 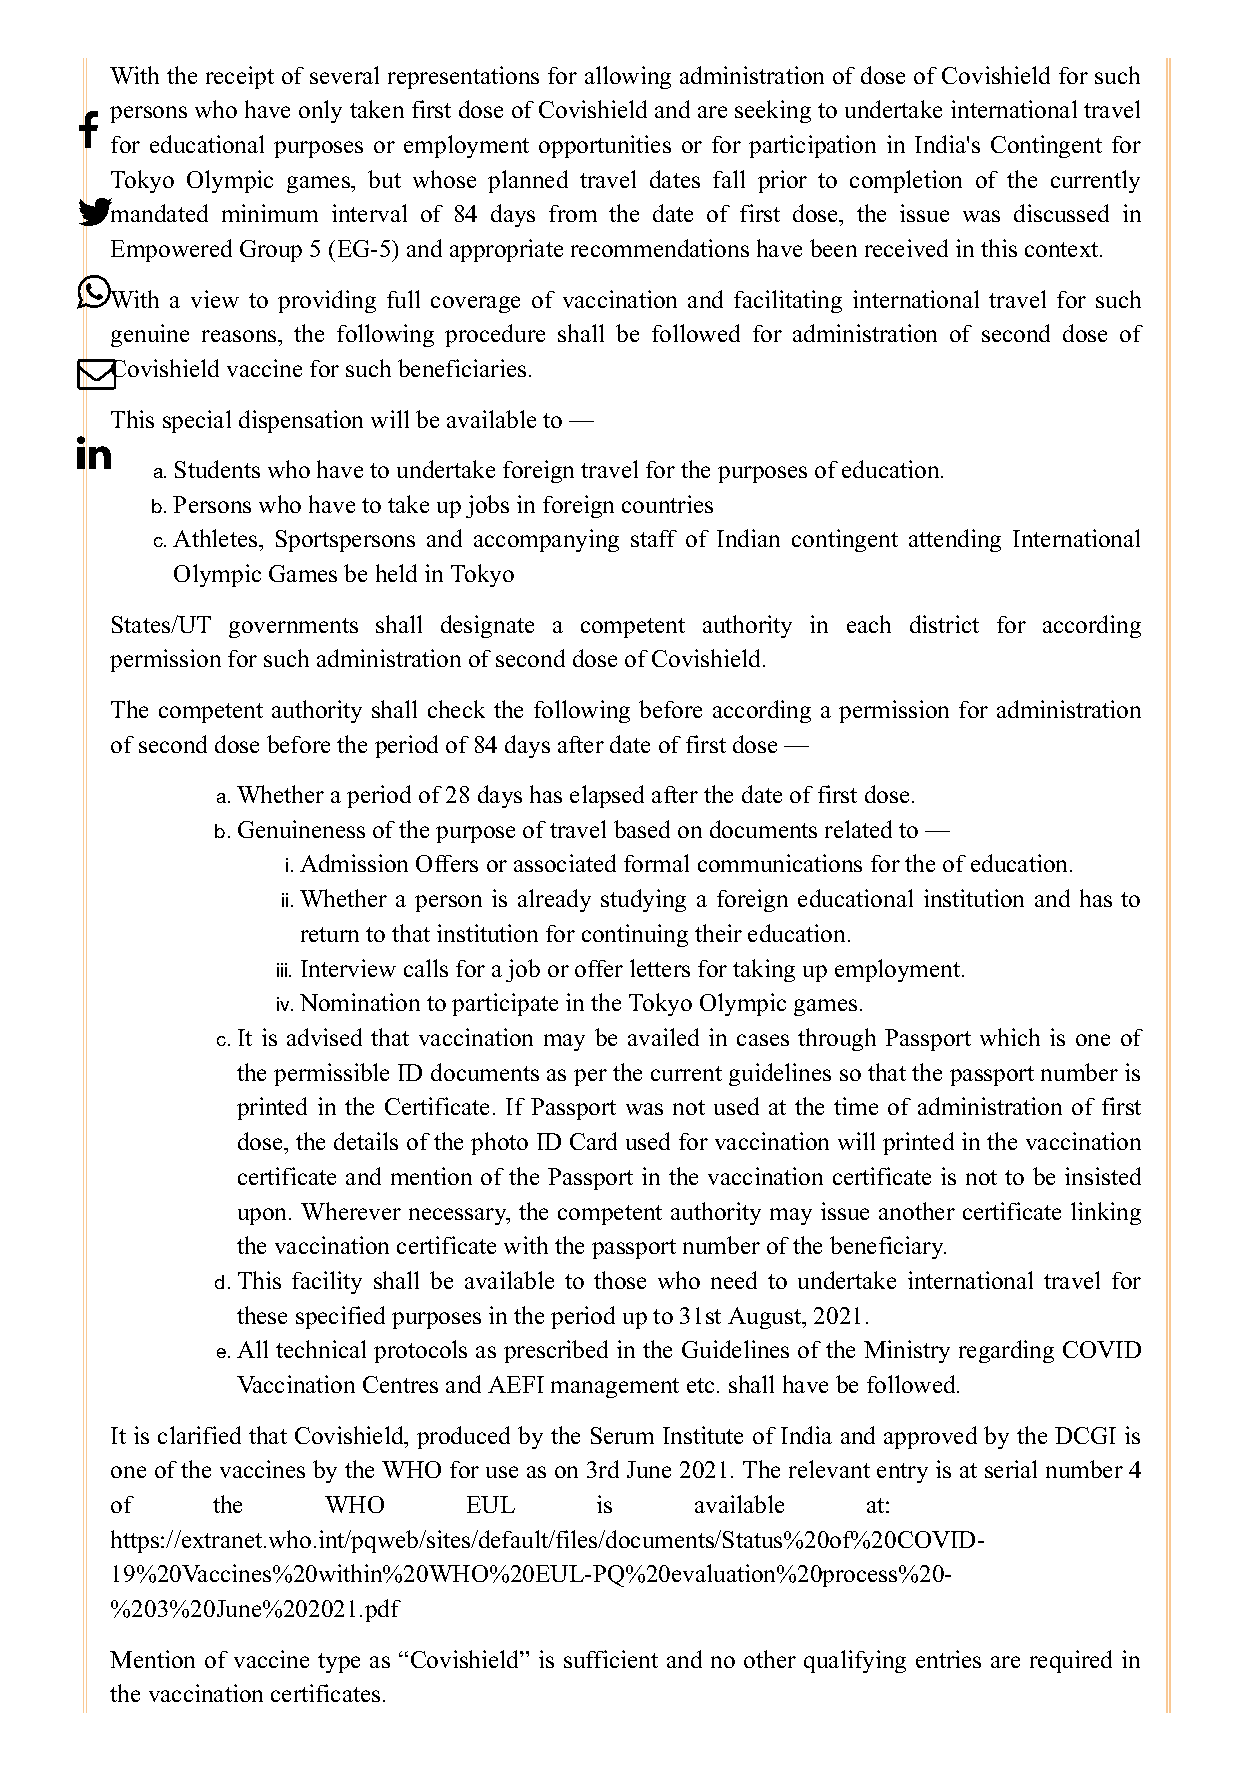 I want to click on completion, so click(x=906, y=181).
